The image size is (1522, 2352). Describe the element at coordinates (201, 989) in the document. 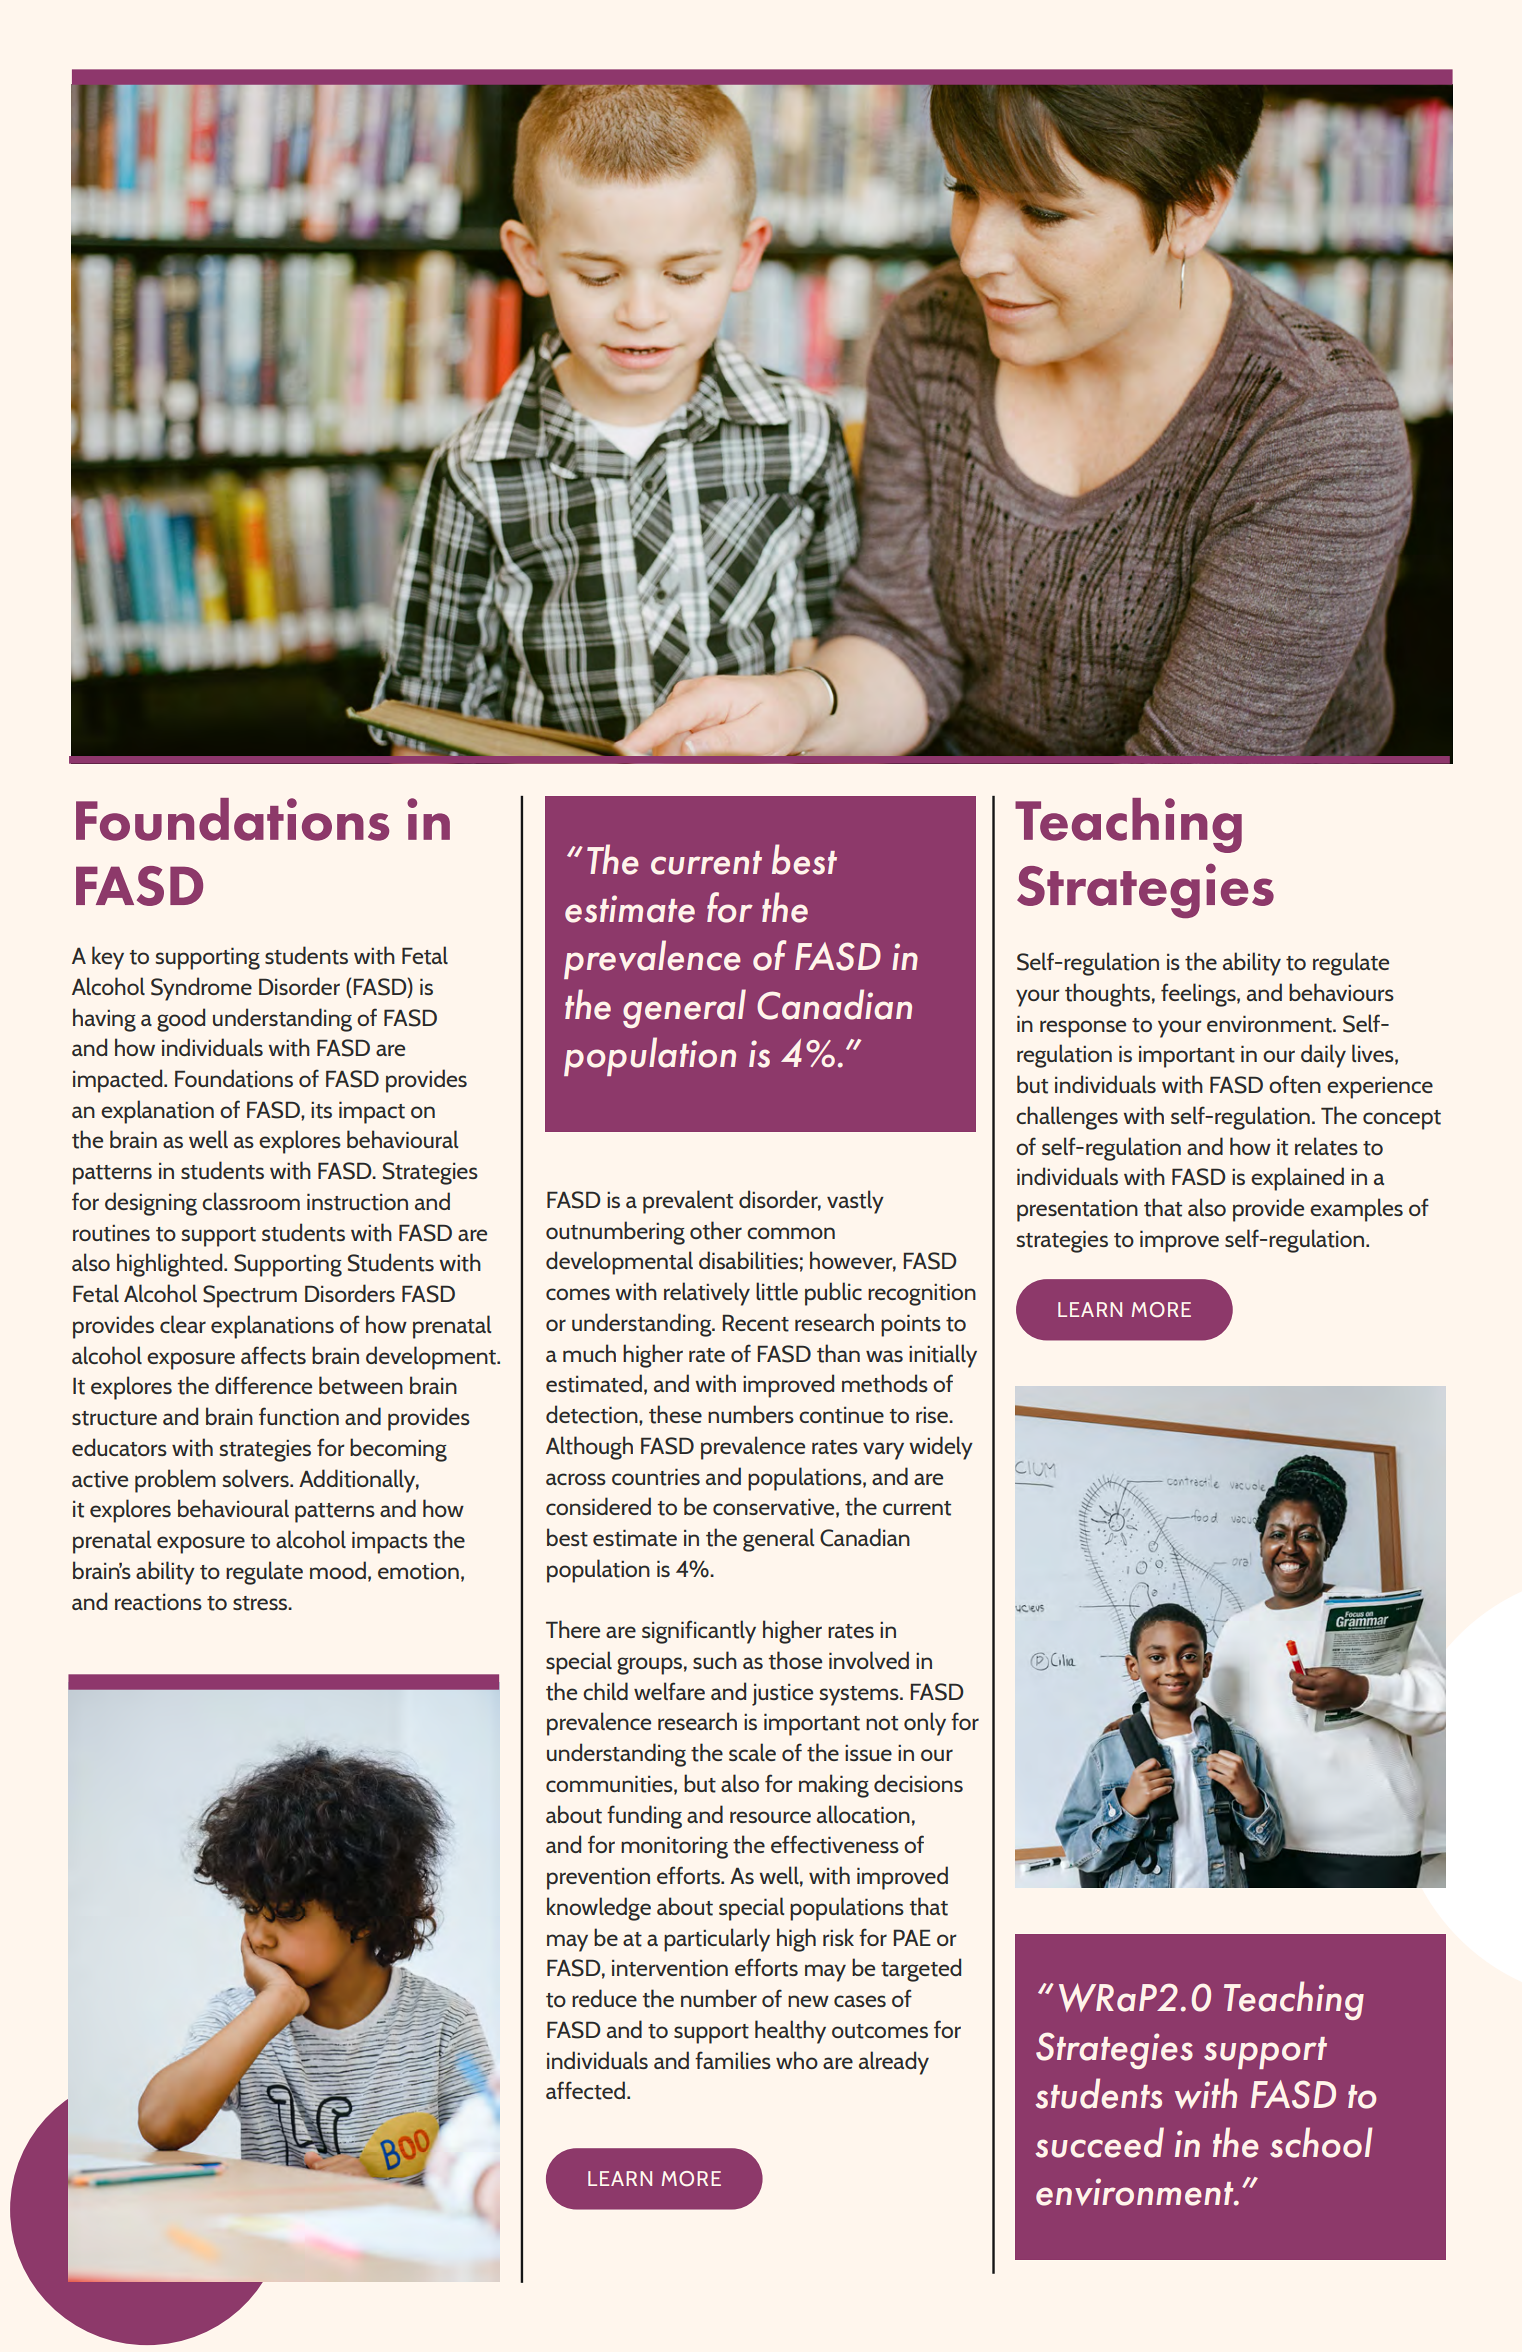

I see `Syndrome` at that location.
